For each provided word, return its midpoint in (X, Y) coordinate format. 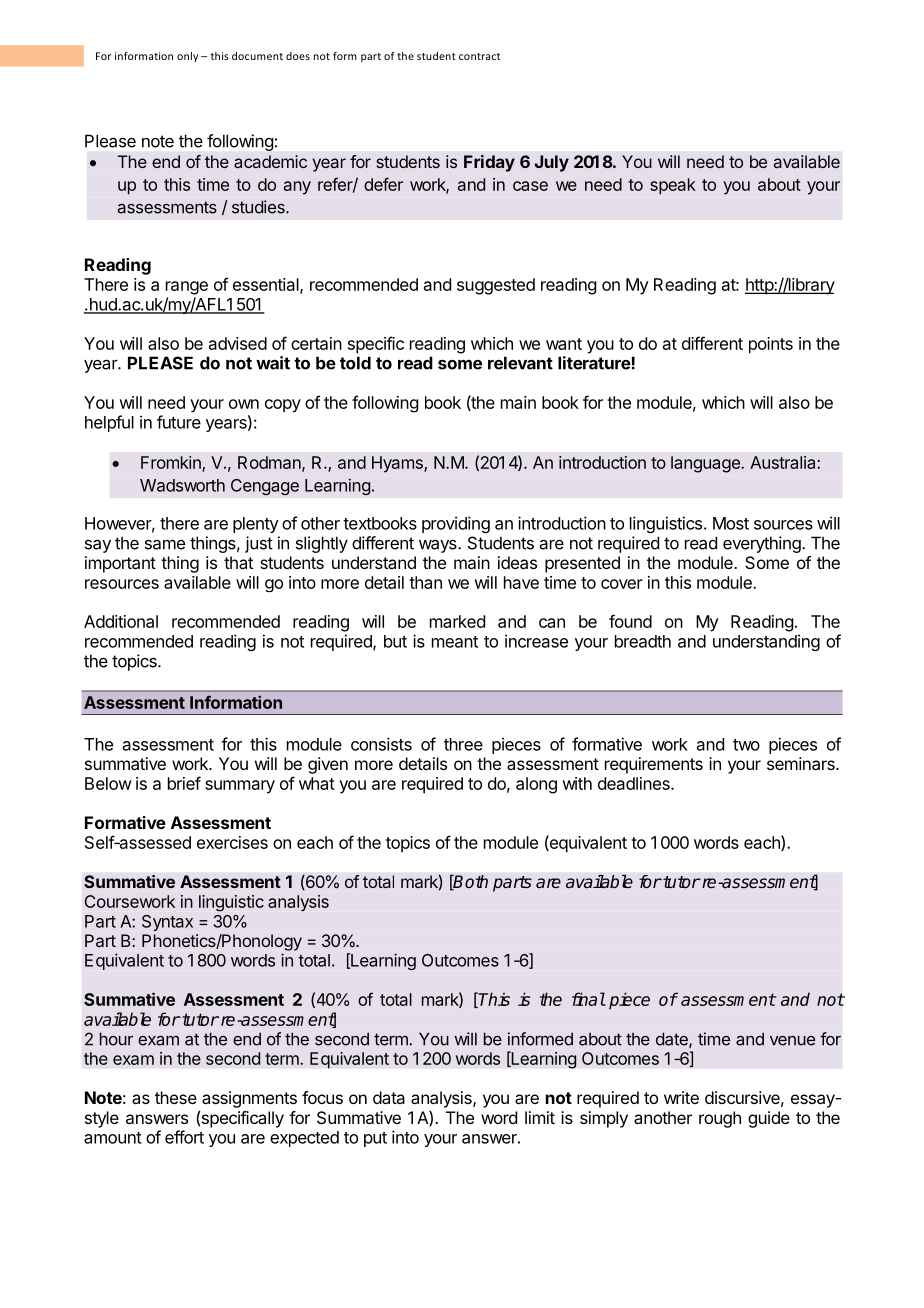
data (389, 1097)
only (187, 57)
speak (673, 186)
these (176, 1097)
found (630, 621)
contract (479, 56)
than (425, 582)
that (238, 562)
